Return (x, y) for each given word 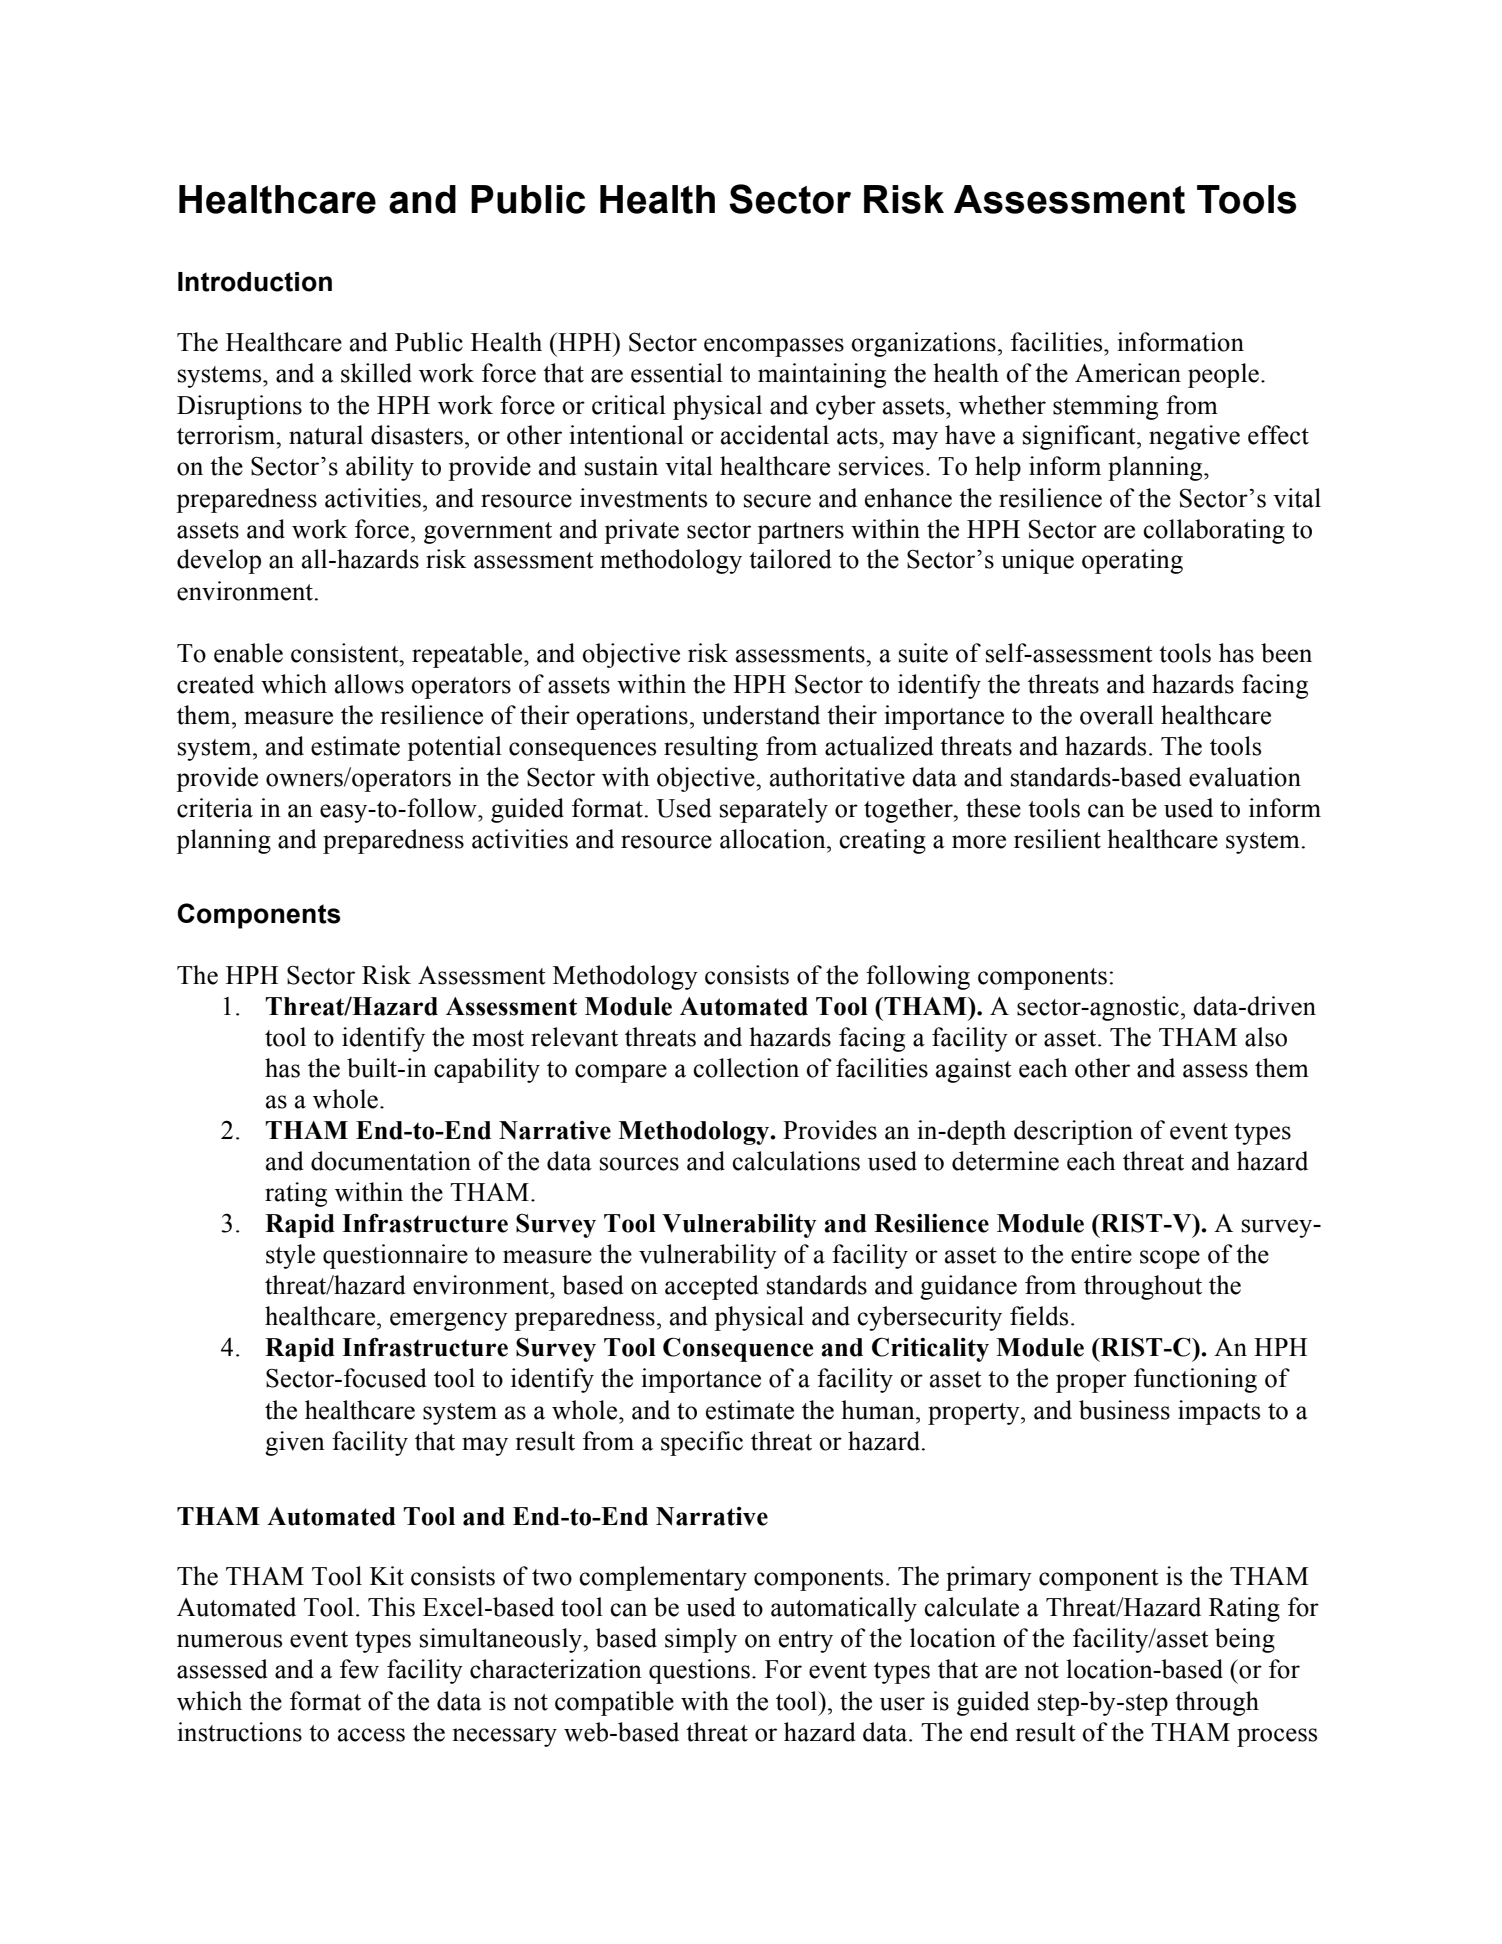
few (359, 1669)
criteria (215, 808)
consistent (346, 653)
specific (702, 1443)
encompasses (774, 347)
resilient (1057, 839)
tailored (790, 559)
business (1124, 1410)
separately (774, 810)
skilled (376, 373)
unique (1037, 561)
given (295, 1443)
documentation (391, 1161)
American (1128, 373)
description (1073, 1132)
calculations (796, 1161)
